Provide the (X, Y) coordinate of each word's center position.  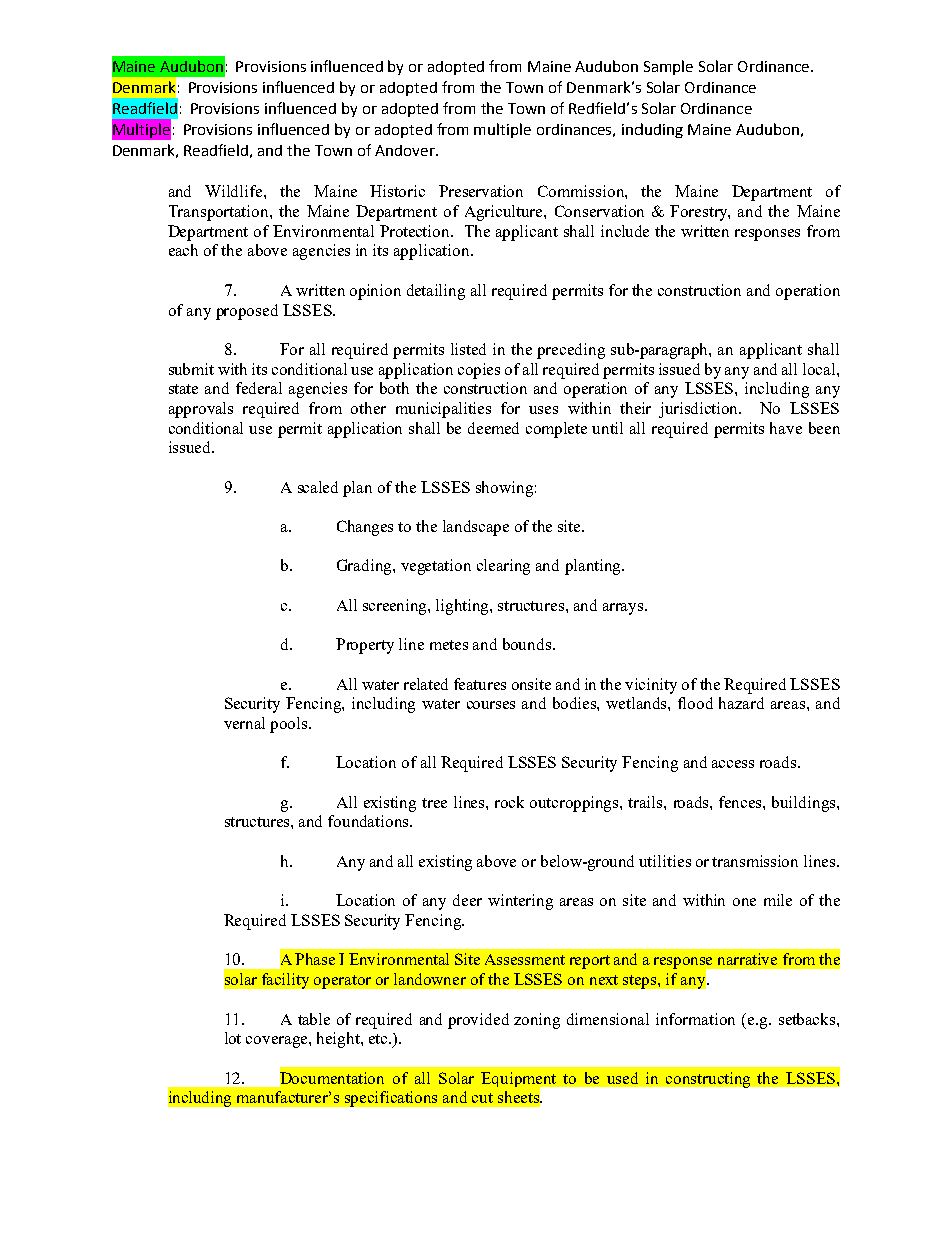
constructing (708, 1080)
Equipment (520, 1081)
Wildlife (235, 191)
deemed (493, 428)
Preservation (481, 191)
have (786, 428)
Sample (668, 67)
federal (259, 388)
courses (491, 705)
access (733, 764)
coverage (278, 1042)
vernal (244, 723)
